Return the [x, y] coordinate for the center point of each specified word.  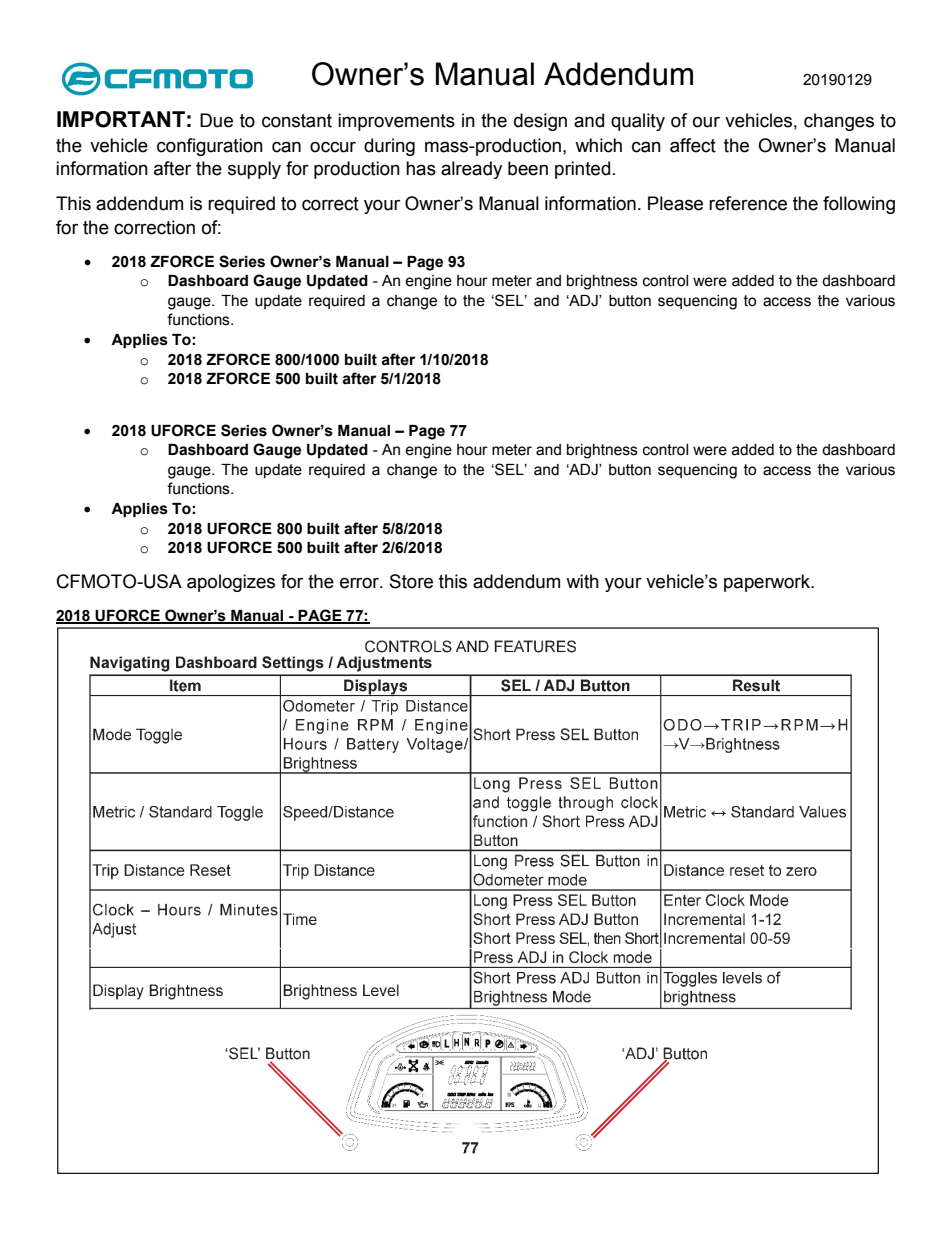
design [540, 122]
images [302, 689]
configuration [210, 147]
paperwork [768, 583]
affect [693, 145]
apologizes [231, 583]
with [582, 581]
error [361, 583]
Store [411, 581]
